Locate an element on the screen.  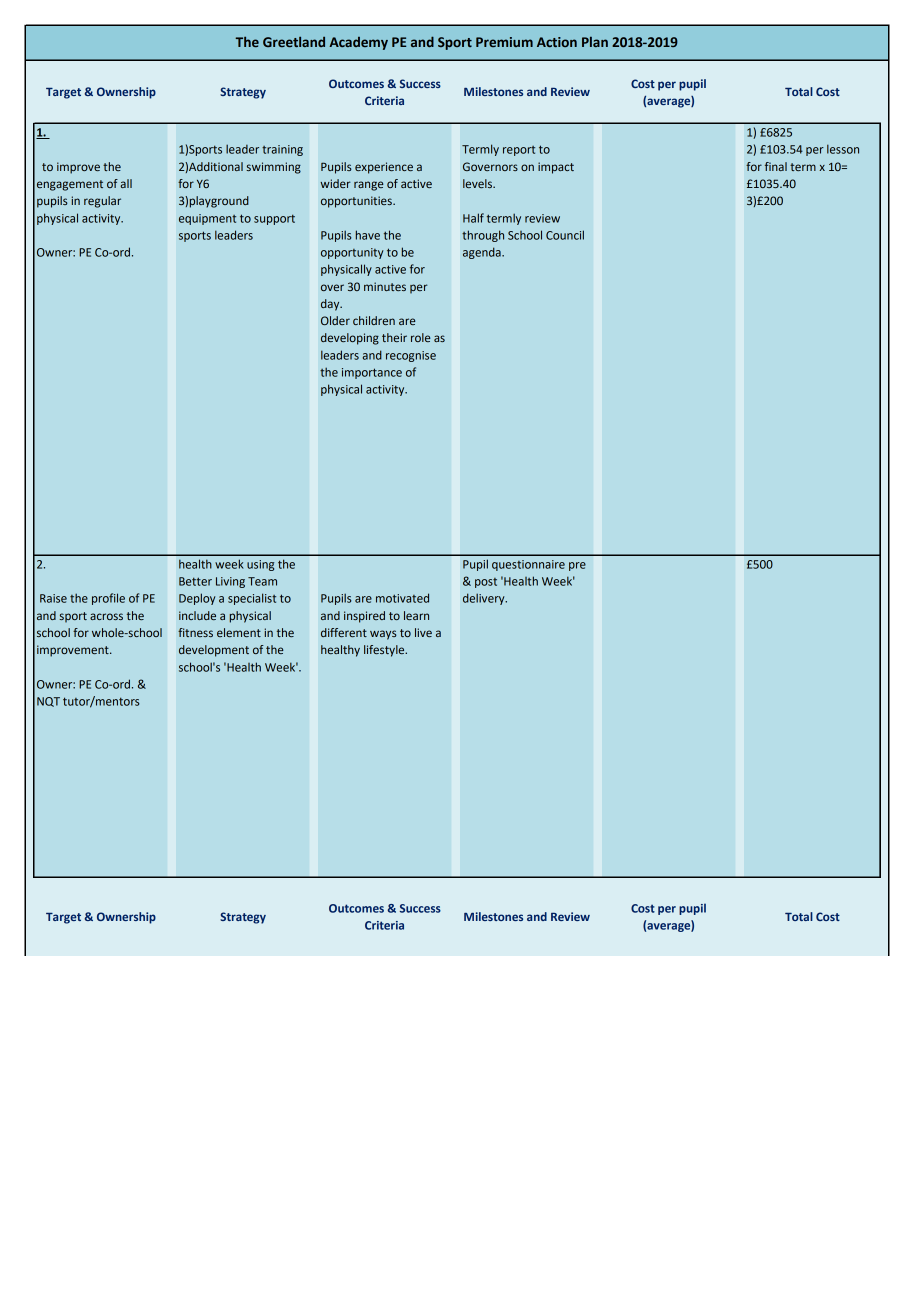
Council is located at coordinates (565, 235).
